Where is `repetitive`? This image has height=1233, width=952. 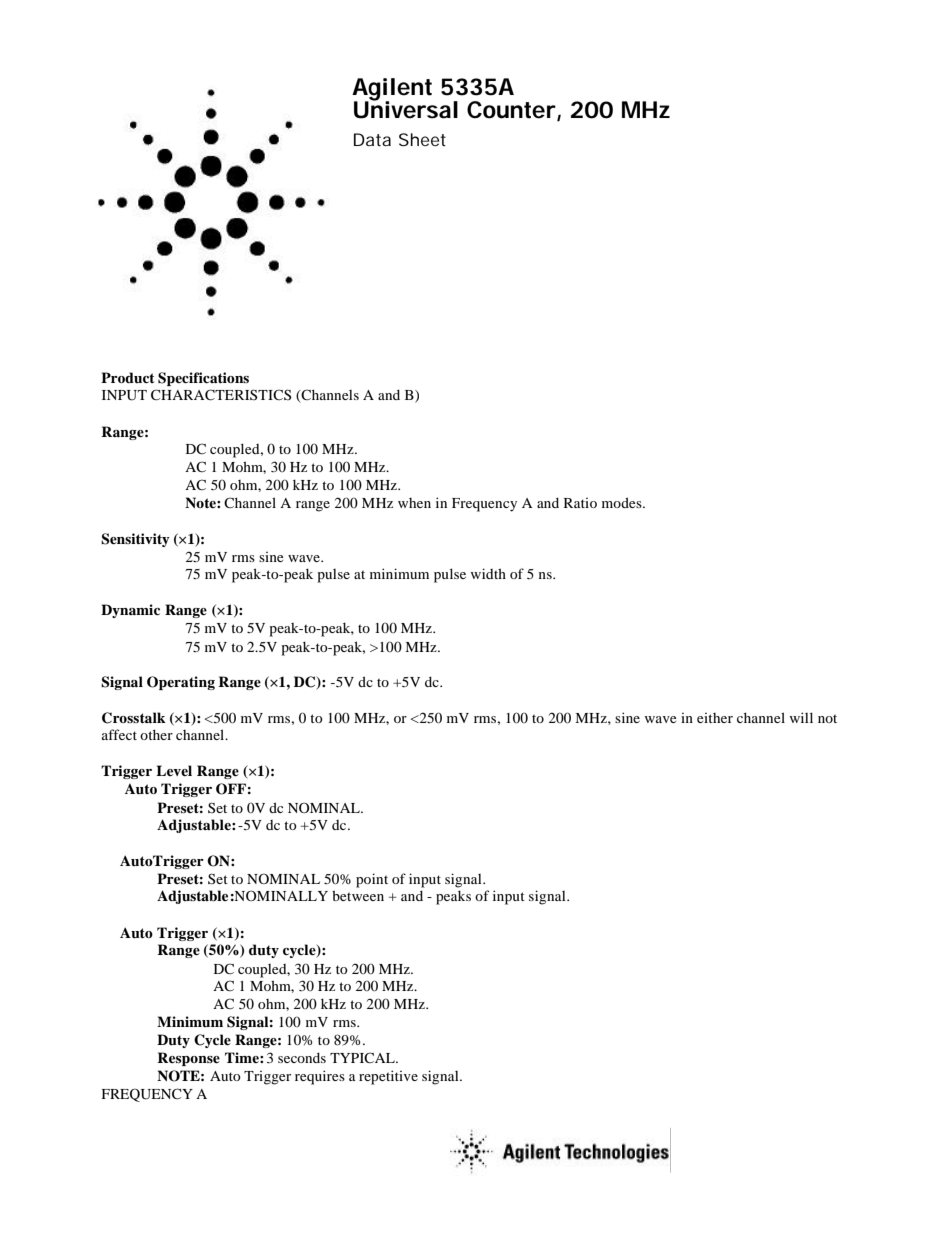 repetitive is located at coordinates (388, 1077).
